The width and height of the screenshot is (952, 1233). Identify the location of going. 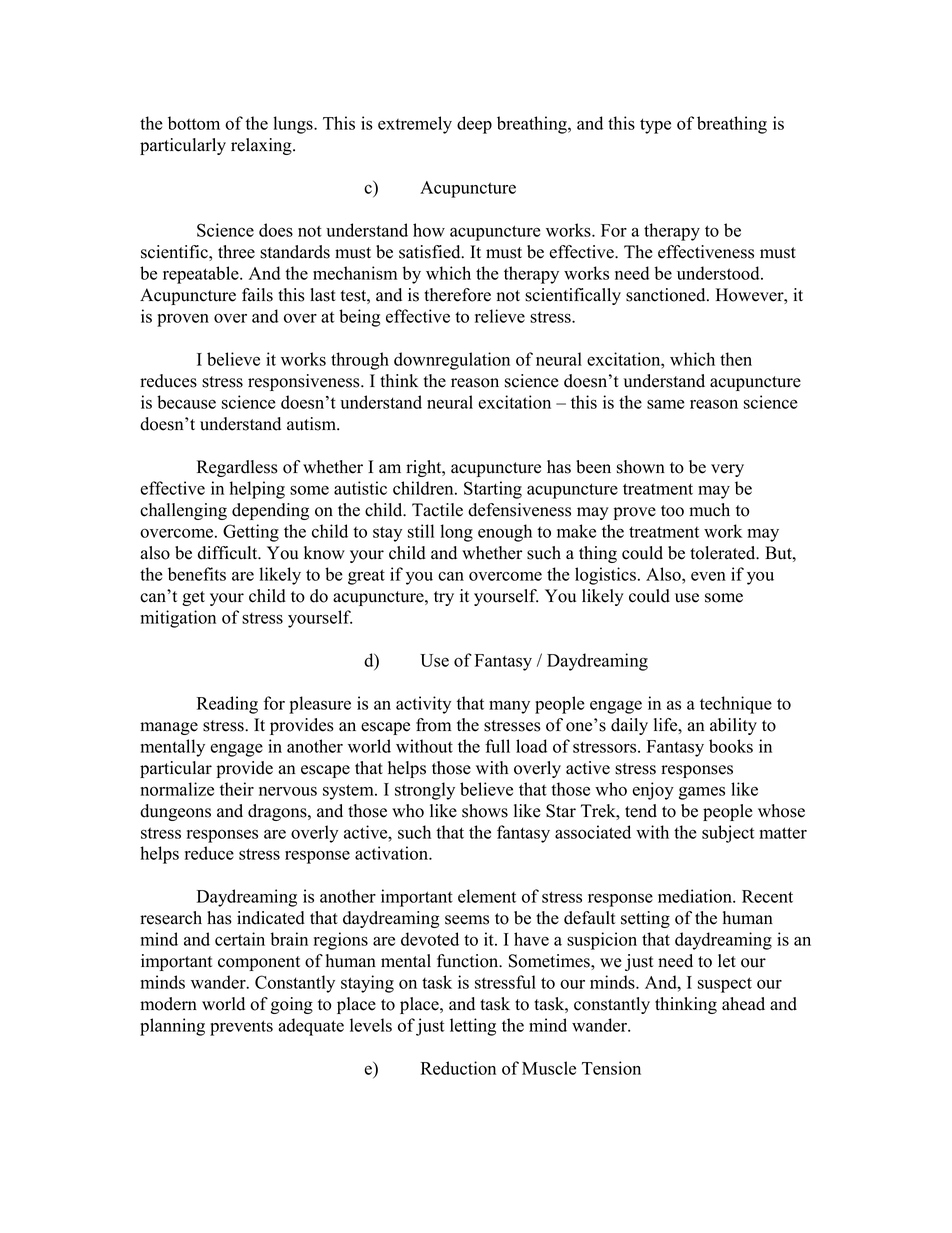
(292, 1005).
